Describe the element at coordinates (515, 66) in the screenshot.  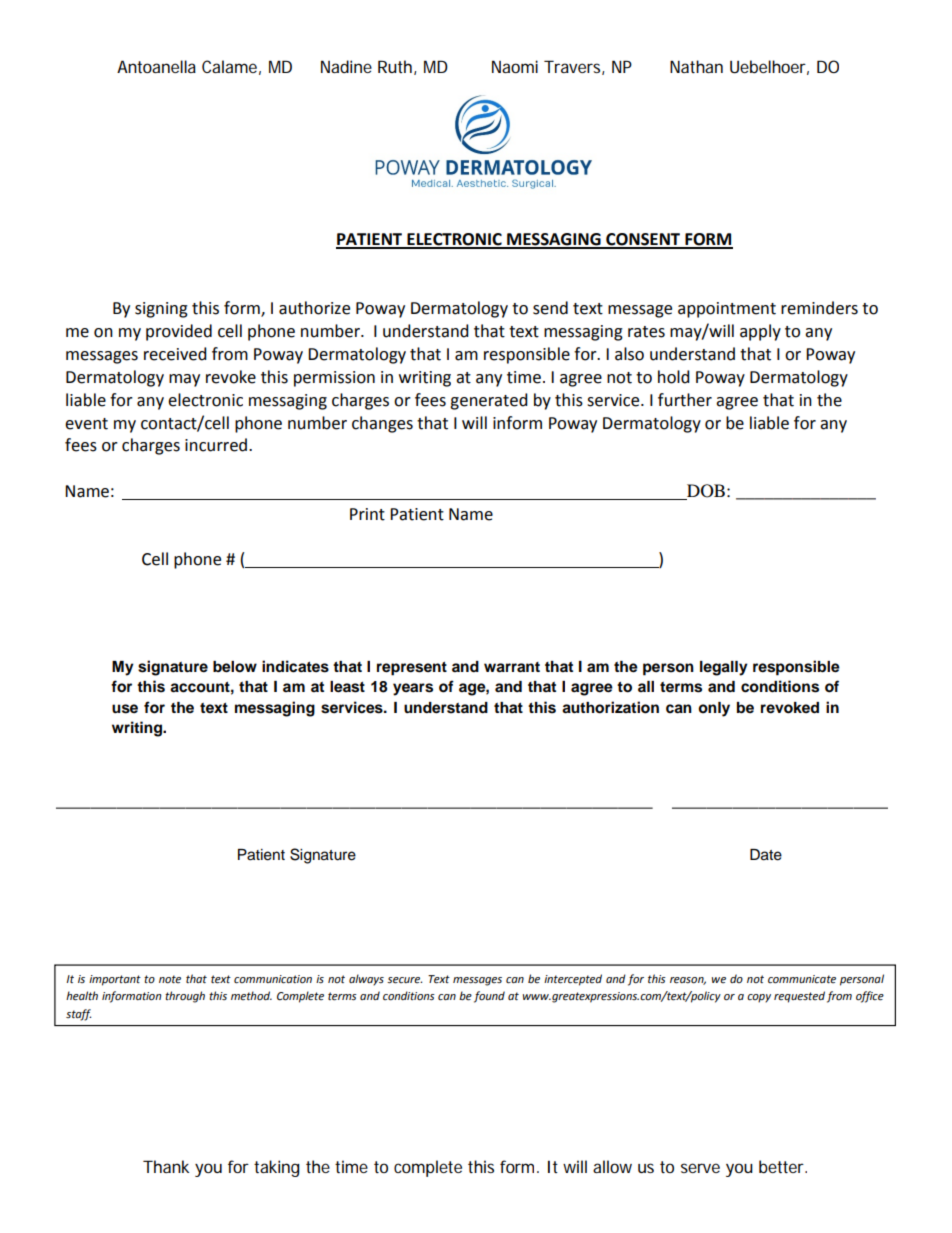
I see `Naomi` at that location.
